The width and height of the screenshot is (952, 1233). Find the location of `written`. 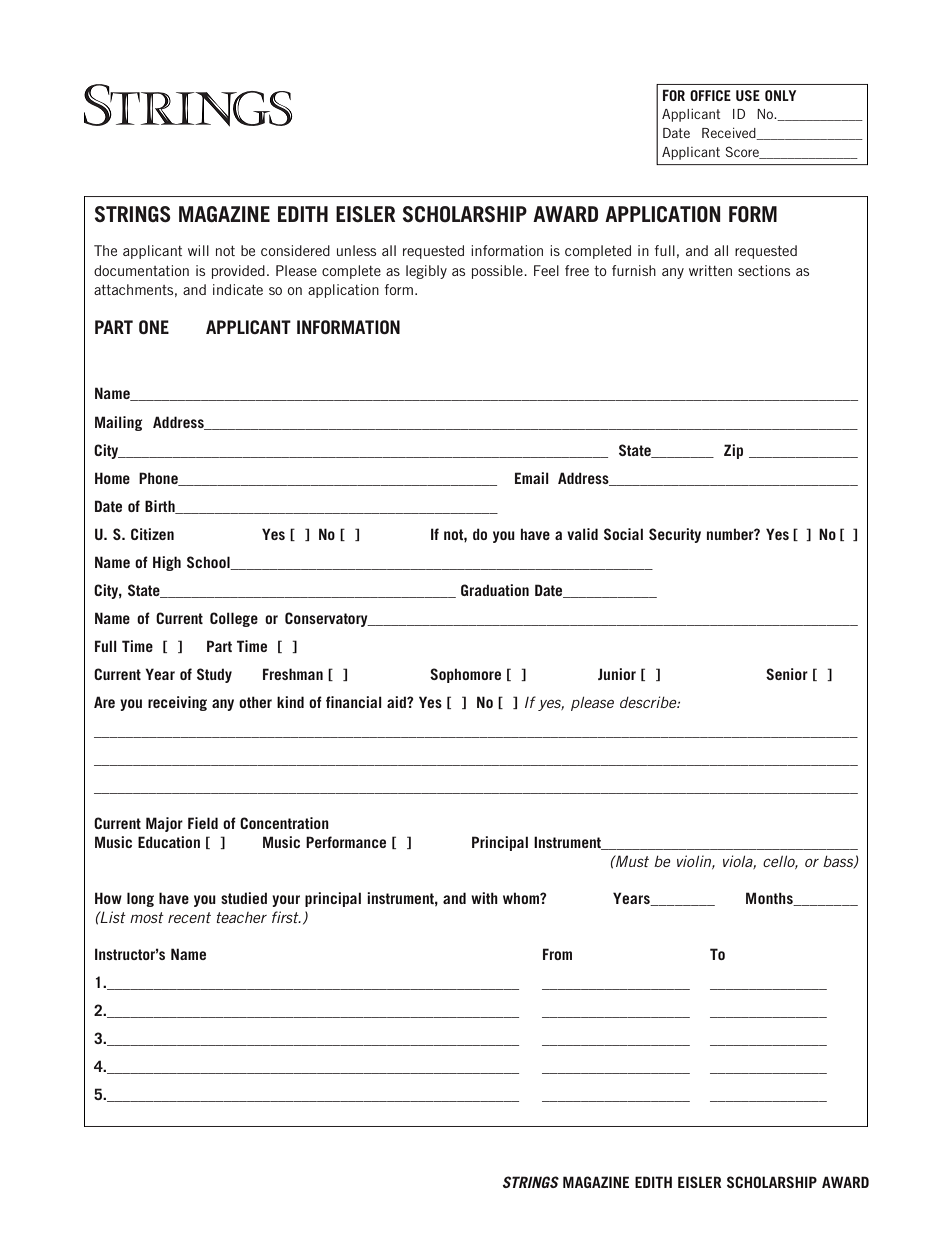

written is located at coordinates (710, 270).
